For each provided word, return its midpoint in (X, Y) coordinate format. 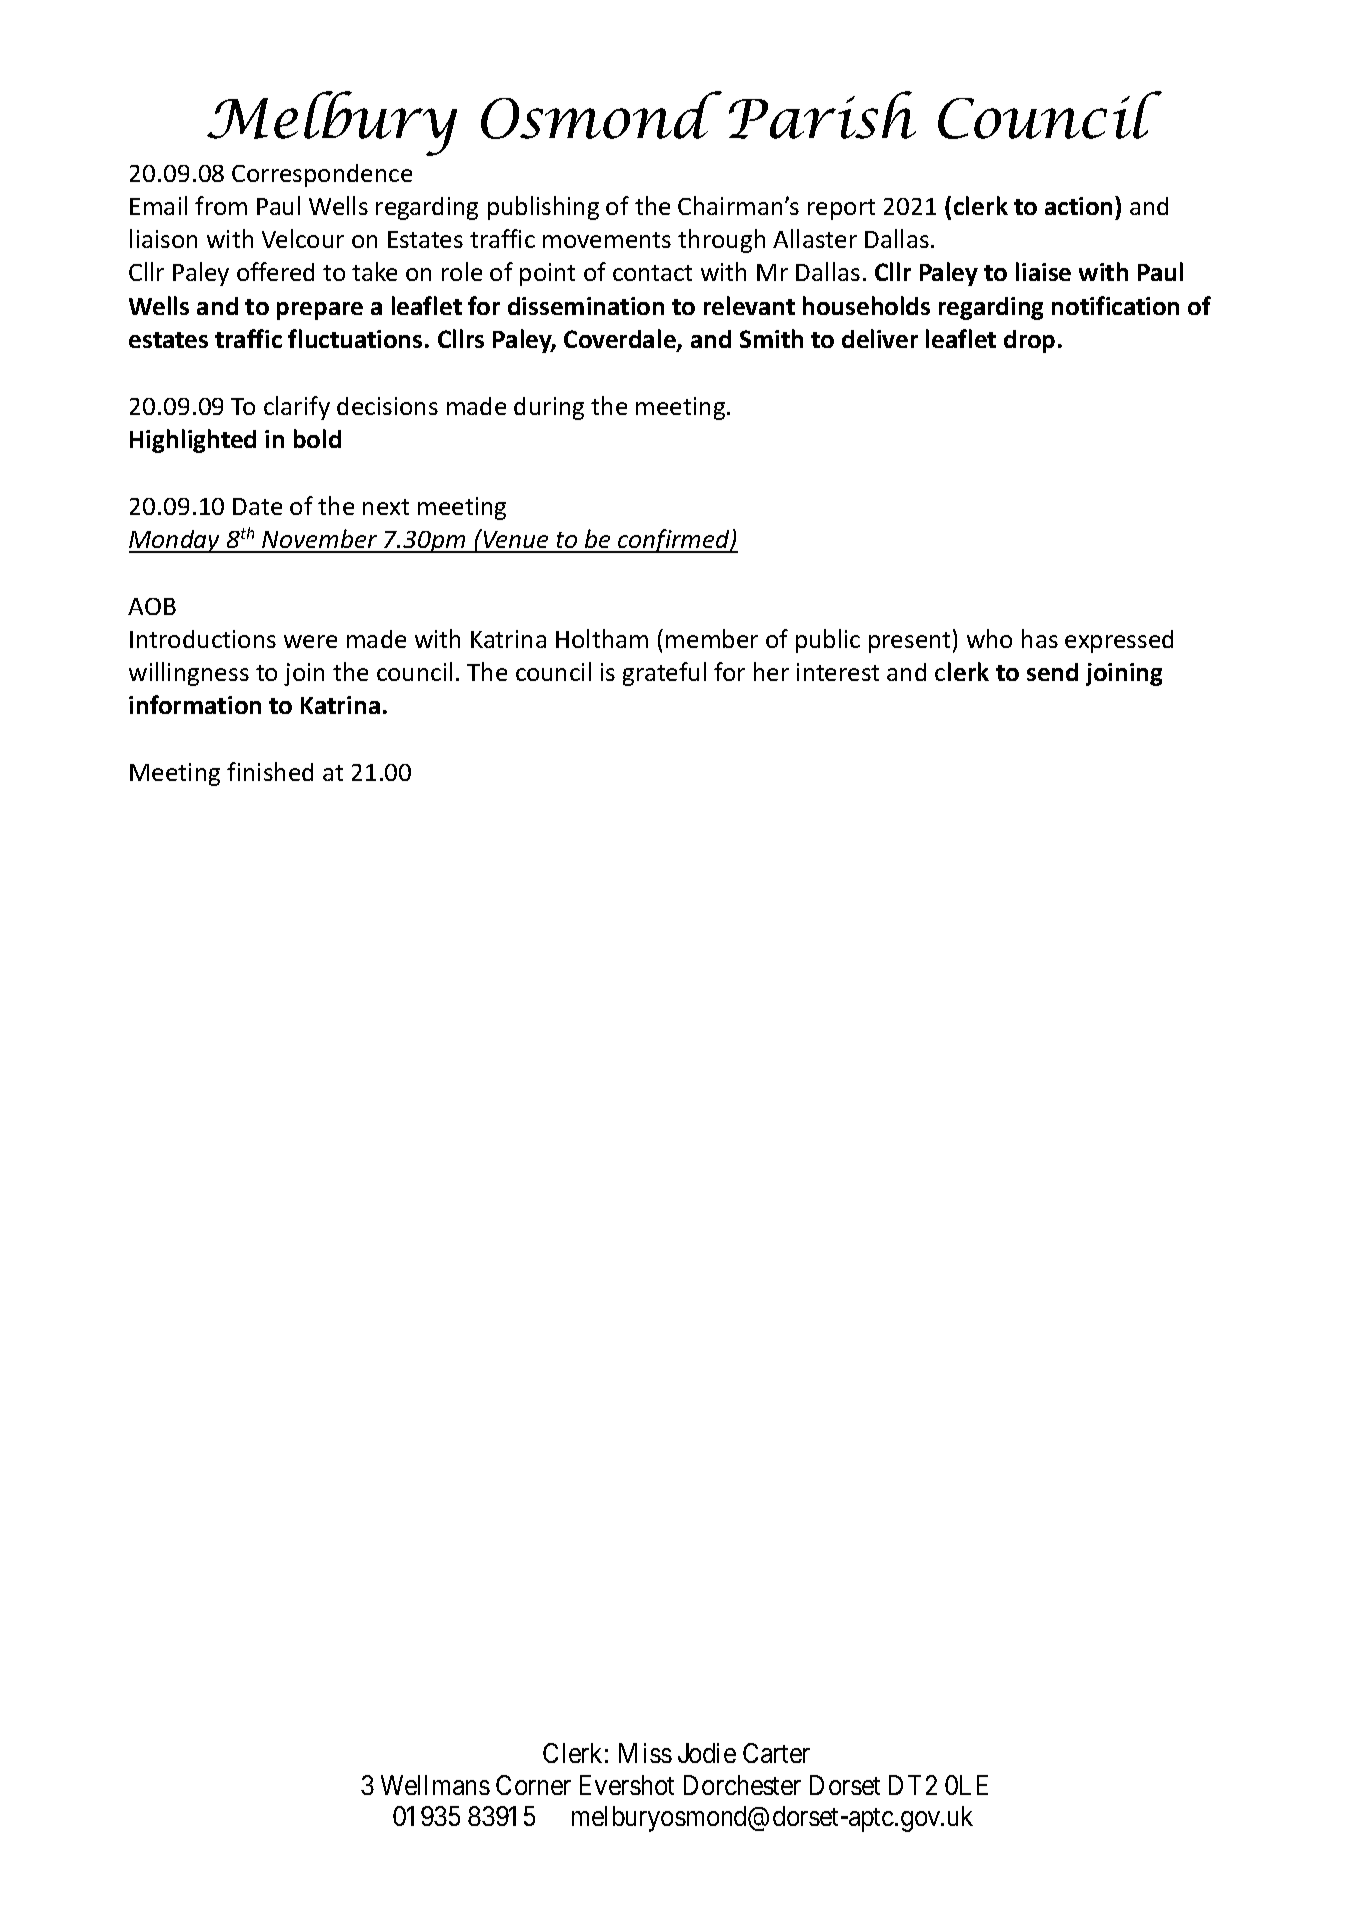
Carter (776, 1753)
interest (838, 672)
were (310, 641)
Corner (533, 1785)
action (1078, 206)
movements (607, 240)
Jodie (707, 1753)
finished (270, 771)
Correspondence (322, 175)
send (1052, 672)
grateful (664, 674)
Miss (645, 1753)
